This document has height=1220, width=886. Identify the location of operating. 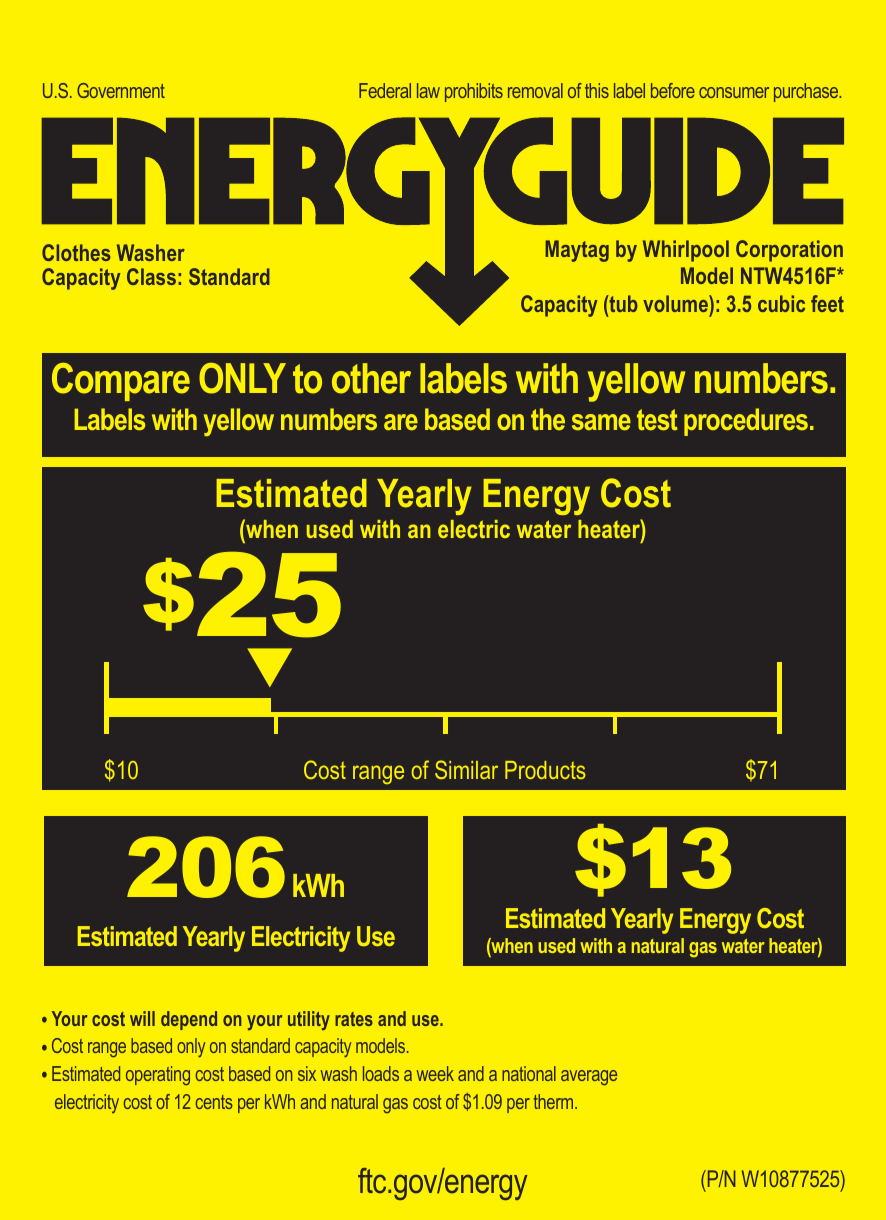
(158, 1075).
